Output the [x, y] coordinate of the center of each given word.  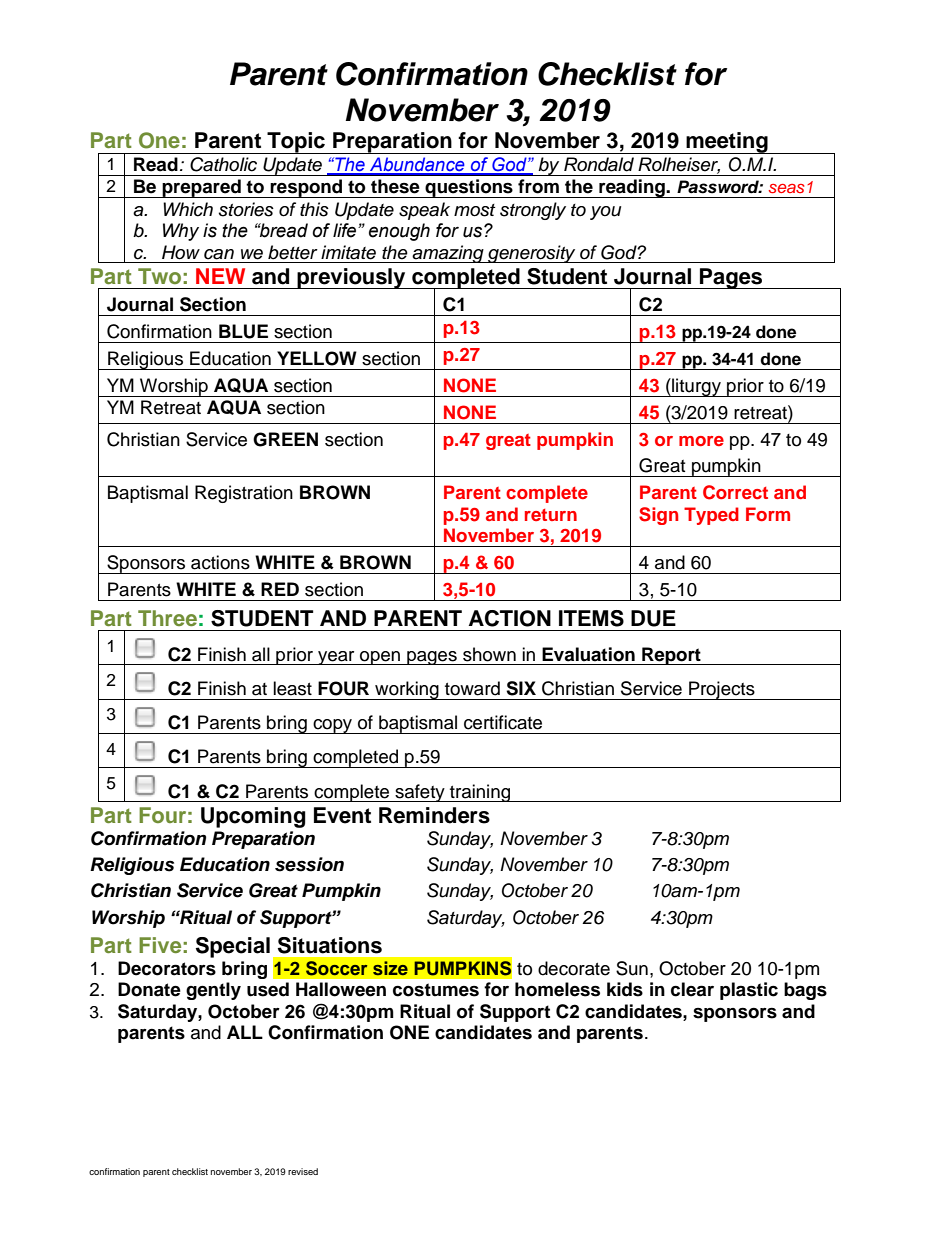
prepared [202, 188]
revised [303, 1171]
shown [489, 654]
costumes [436, 990]
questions [469, 188]
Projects [722, 690]
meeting [727, 143]
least [292, 688]
